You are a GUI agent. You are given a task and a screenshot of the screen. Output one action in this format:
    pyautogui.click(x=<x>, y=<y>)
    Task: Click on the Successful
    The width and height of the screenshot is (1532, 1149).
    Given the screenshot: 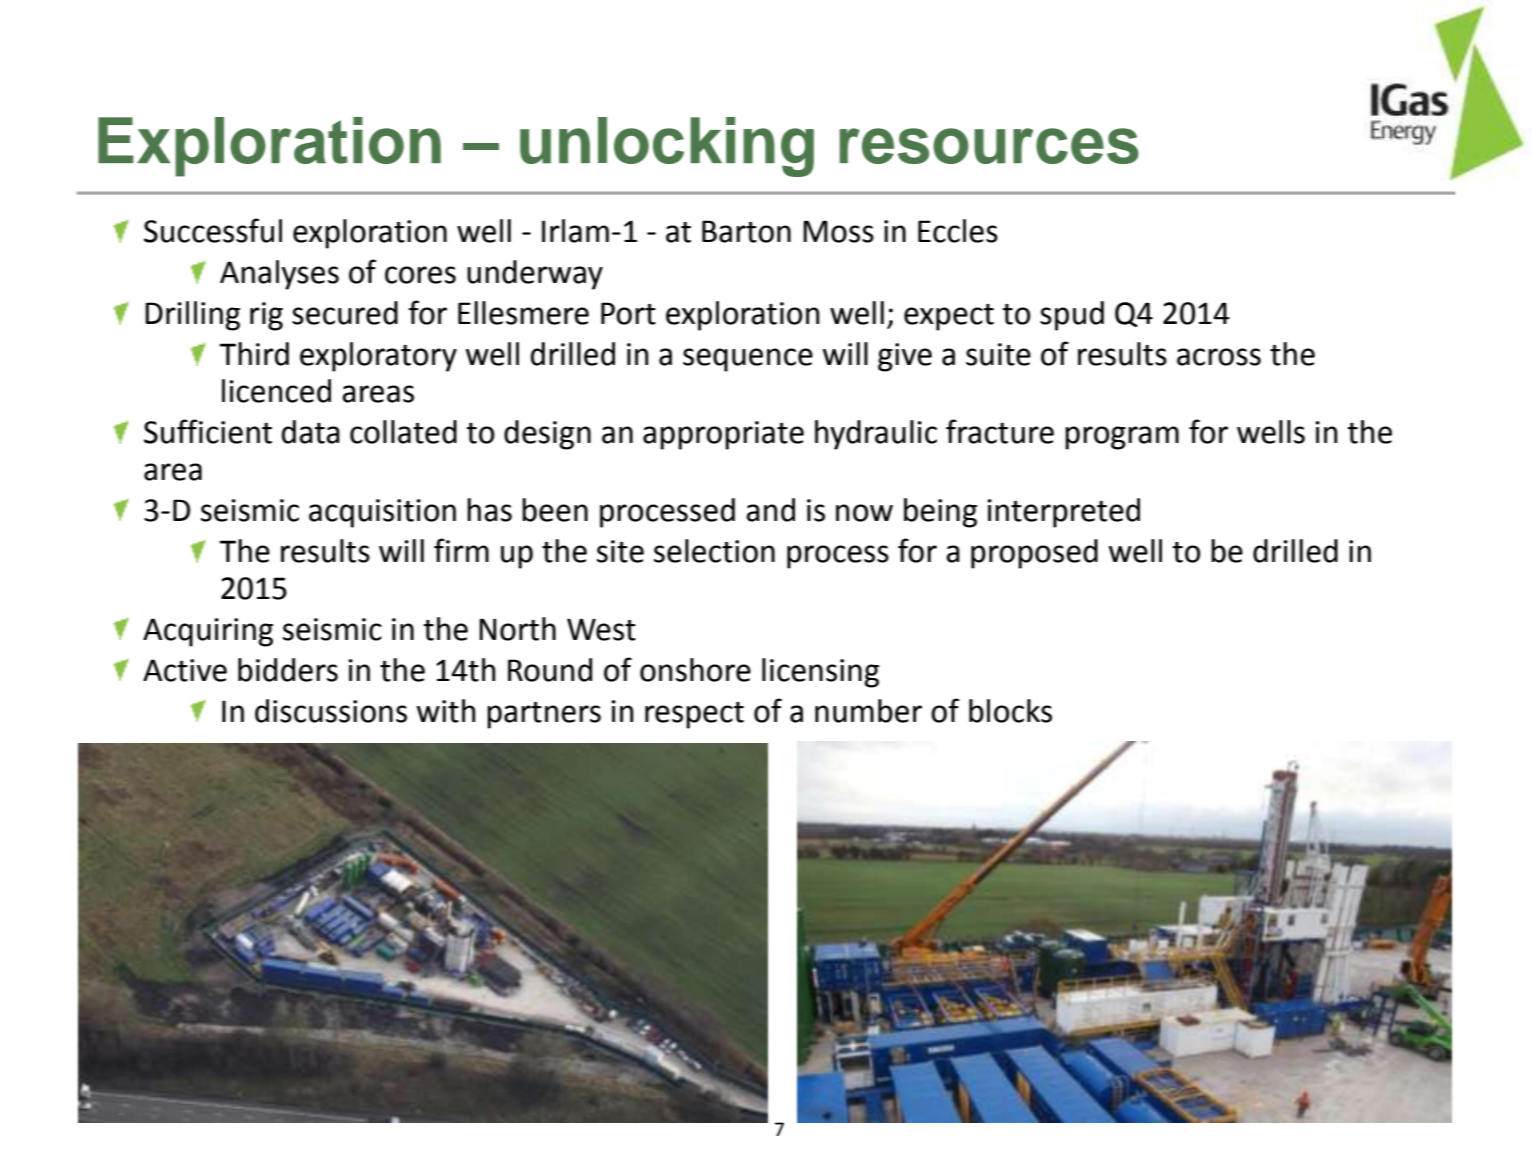 What is the action you would take?
    pyautogui.click(x=213, y=230)
